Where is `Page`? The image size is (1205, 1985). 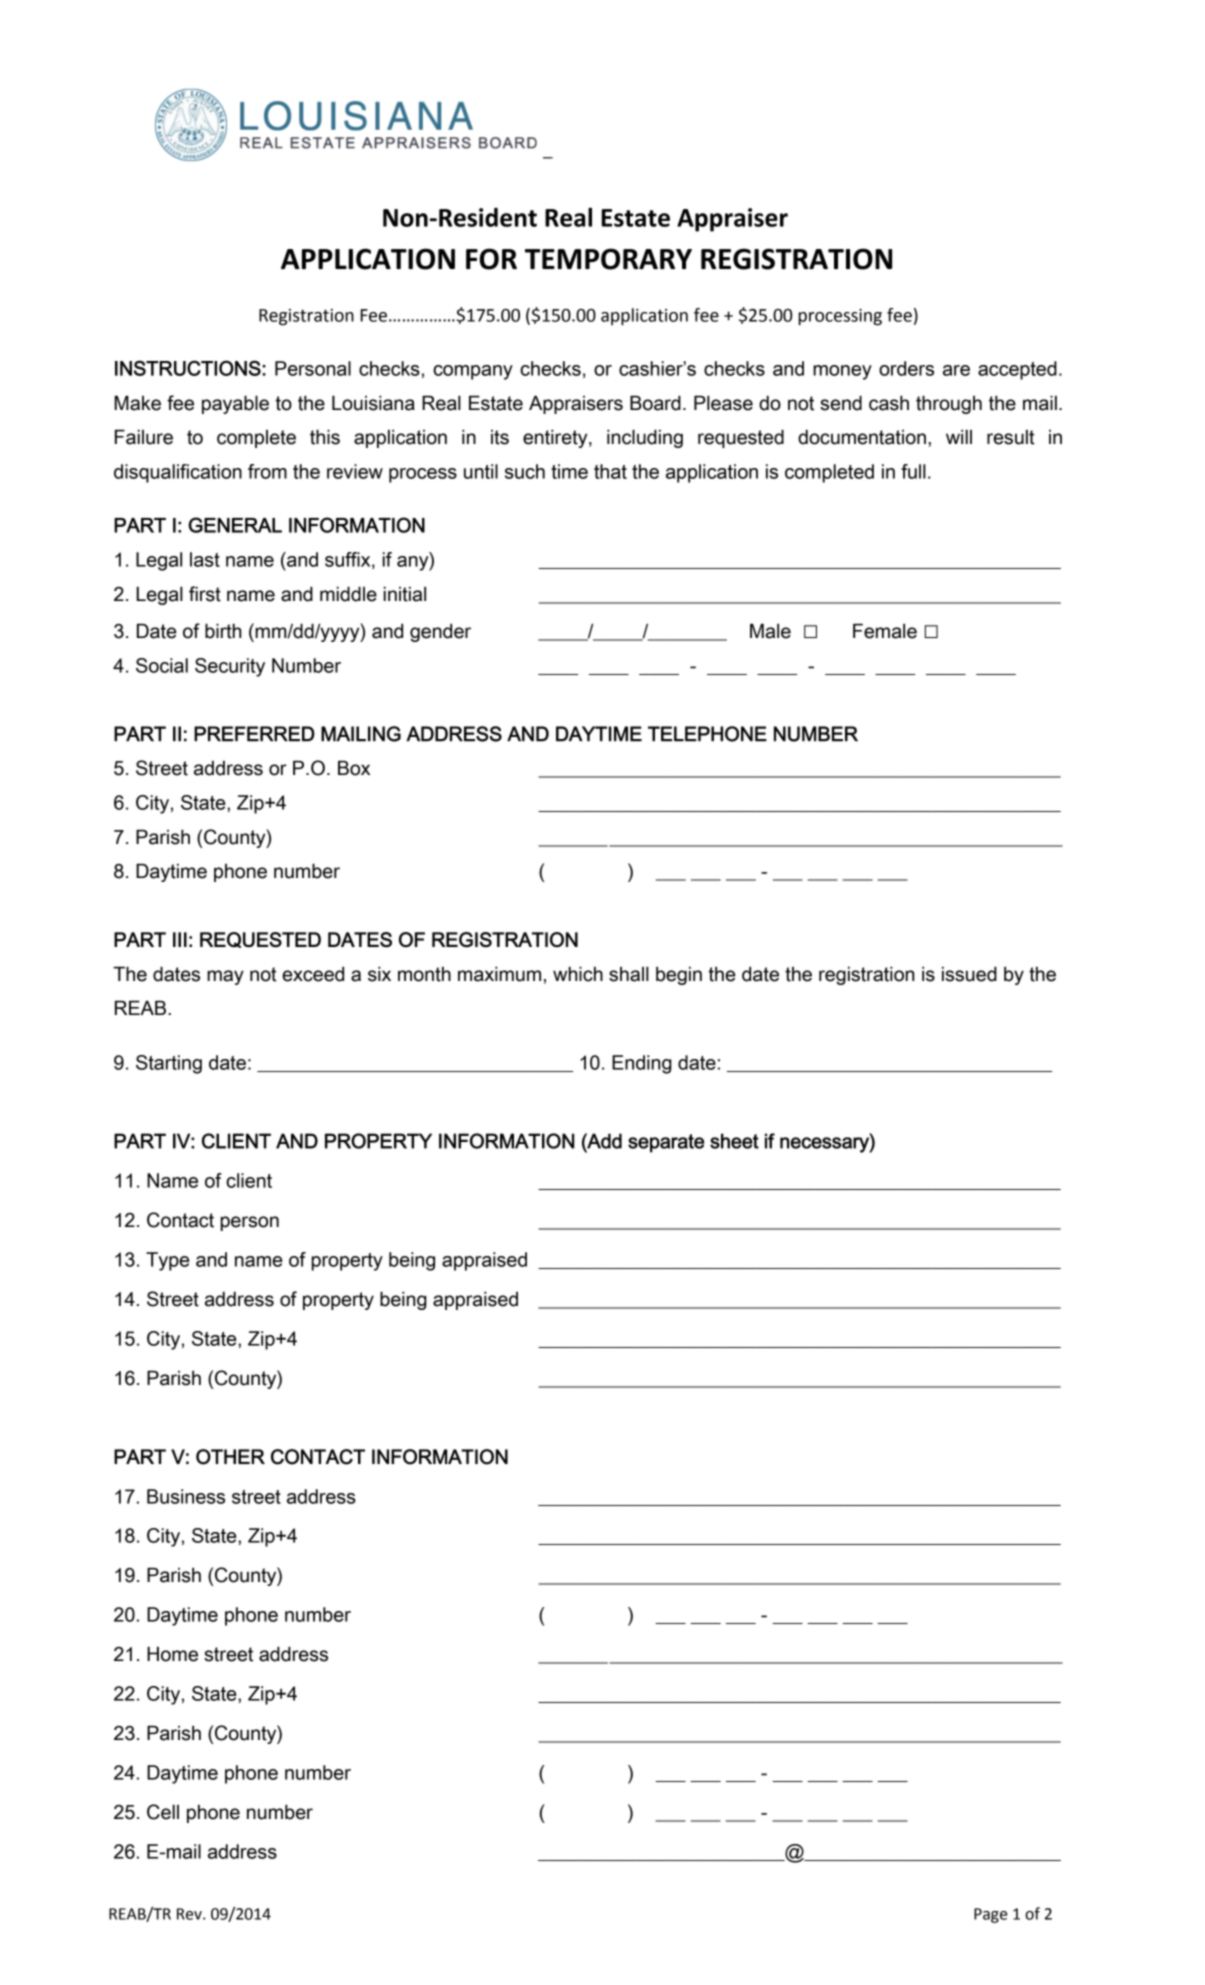
Page is located at coordinates (990, 1915).
